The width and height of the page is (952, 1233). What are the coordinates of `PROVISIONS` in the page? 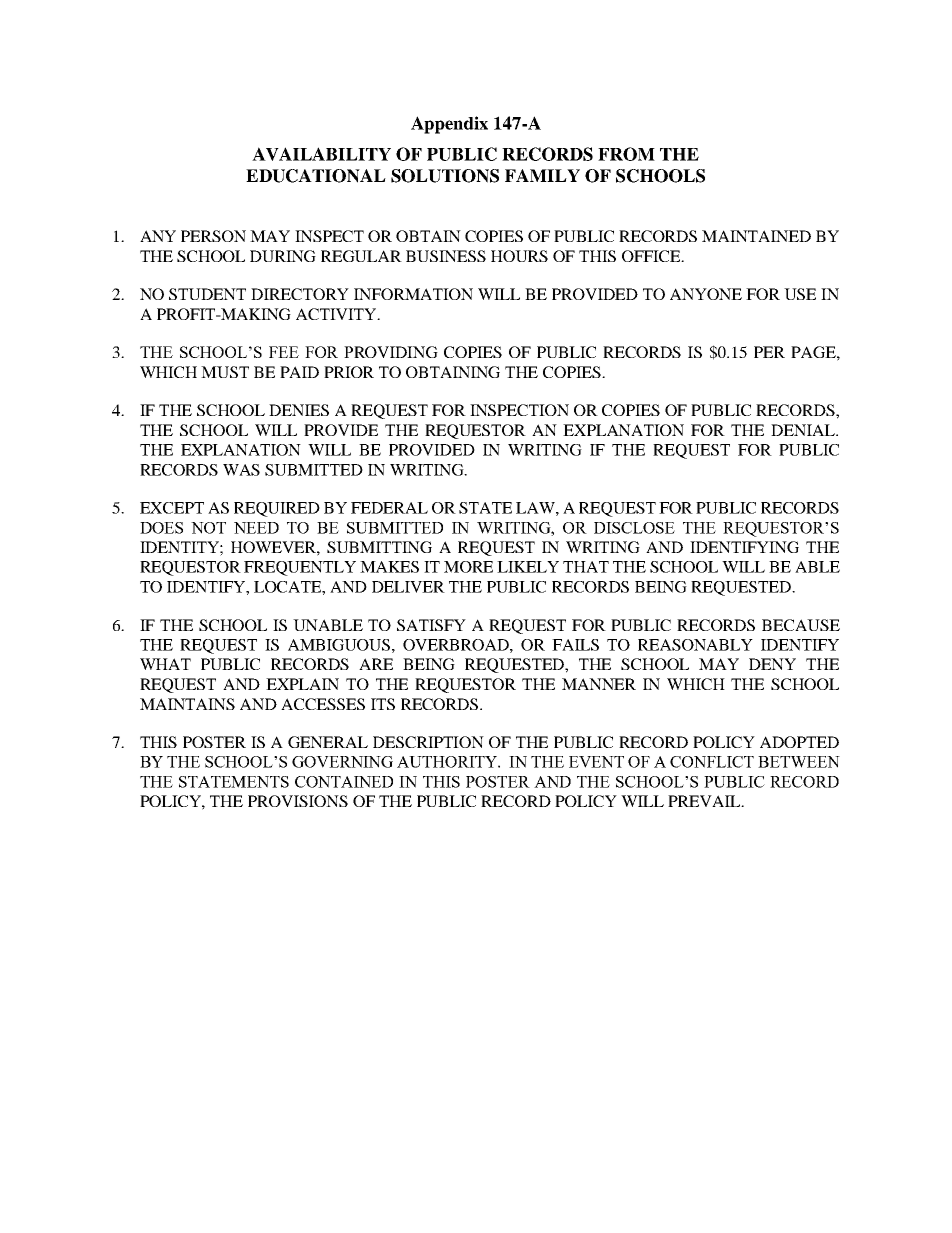 It's located at (298, 801).
